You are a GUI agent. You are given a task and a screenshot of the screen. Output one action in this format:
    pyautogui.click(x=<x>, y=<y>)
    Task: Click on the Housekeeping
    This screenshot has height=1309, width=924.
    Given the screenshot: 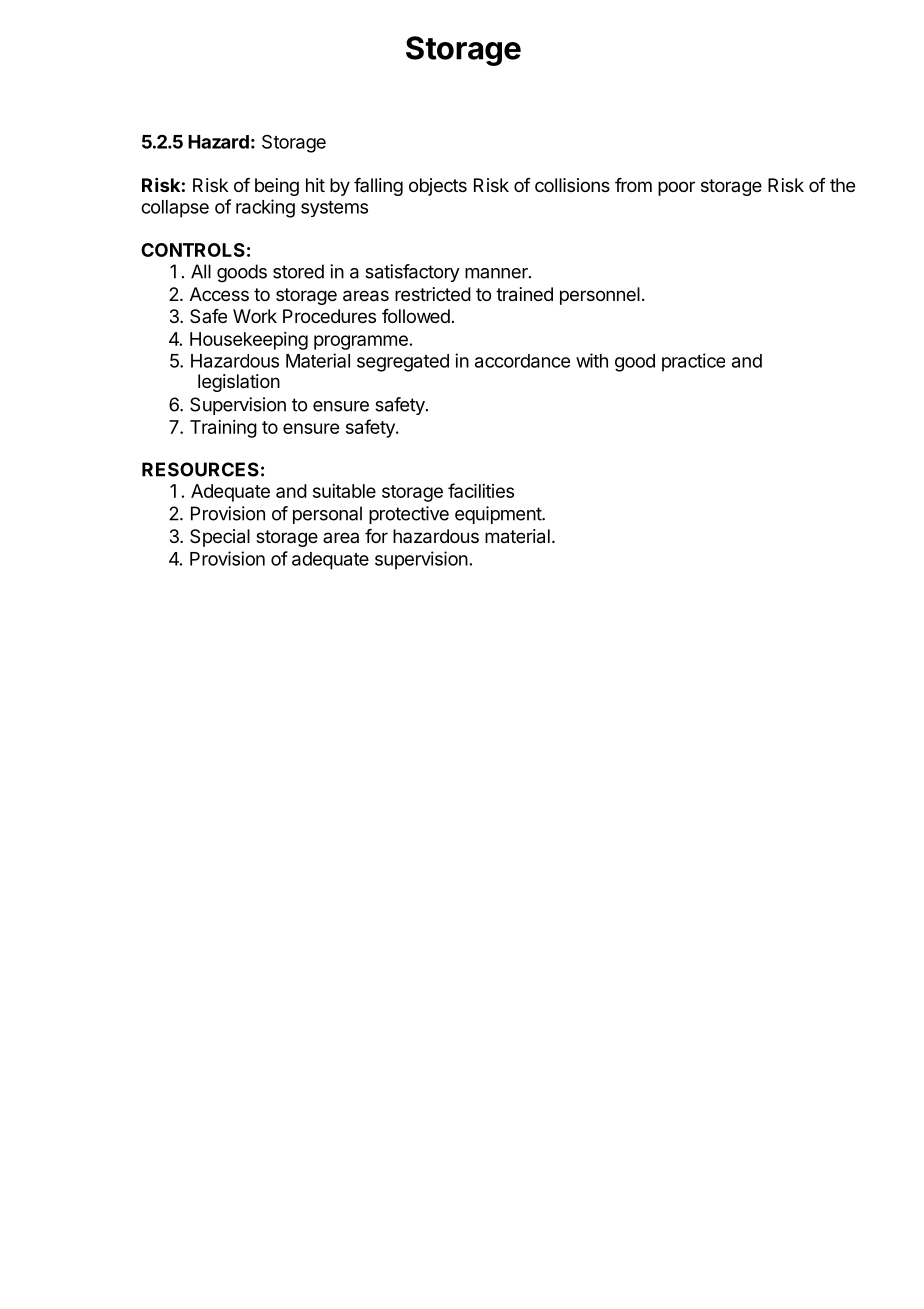 What is the action you would take?
    pyautogui.click(x=249, y=341)
